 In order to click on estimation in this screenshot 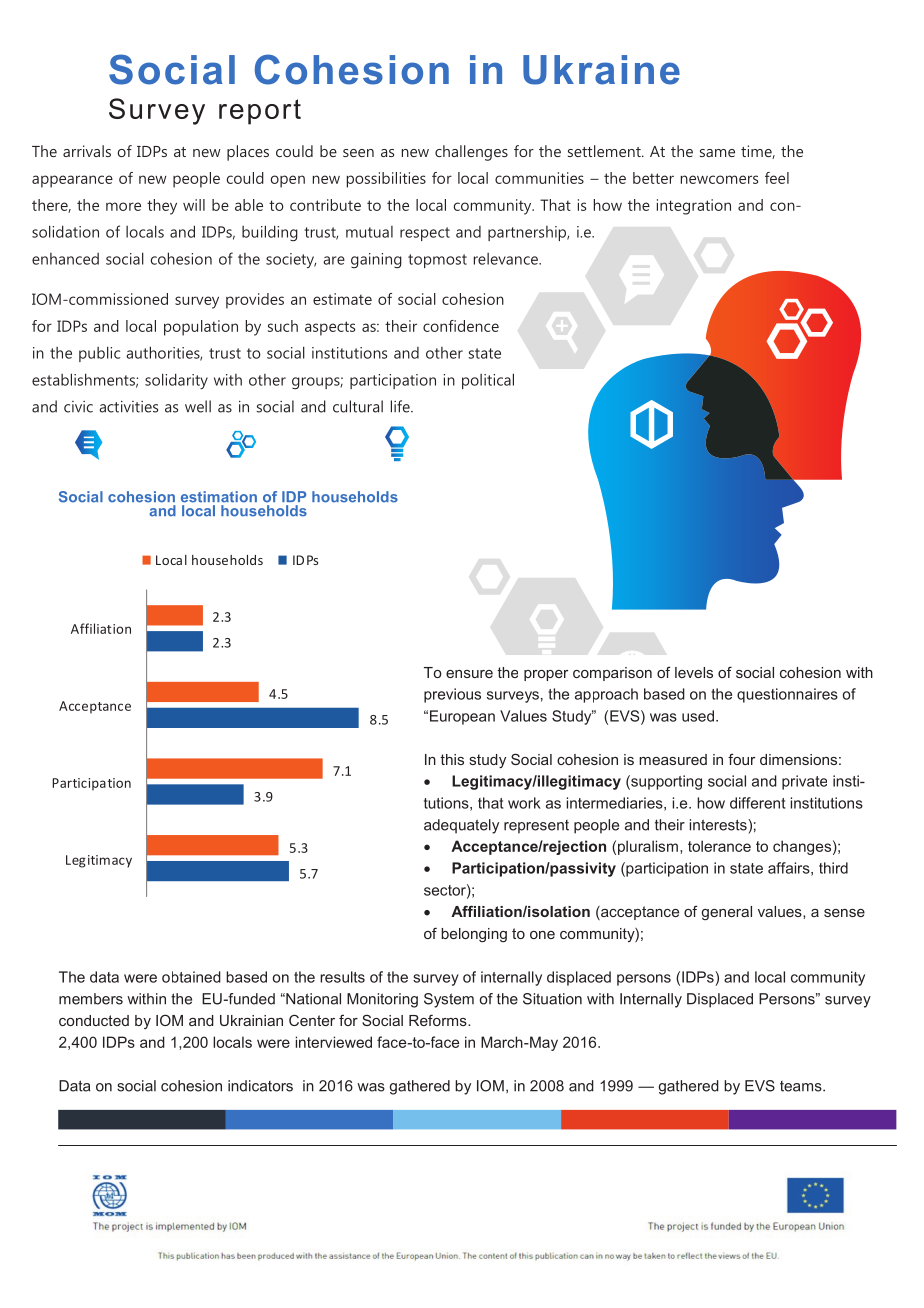, I will do `click(219, 497)`.
